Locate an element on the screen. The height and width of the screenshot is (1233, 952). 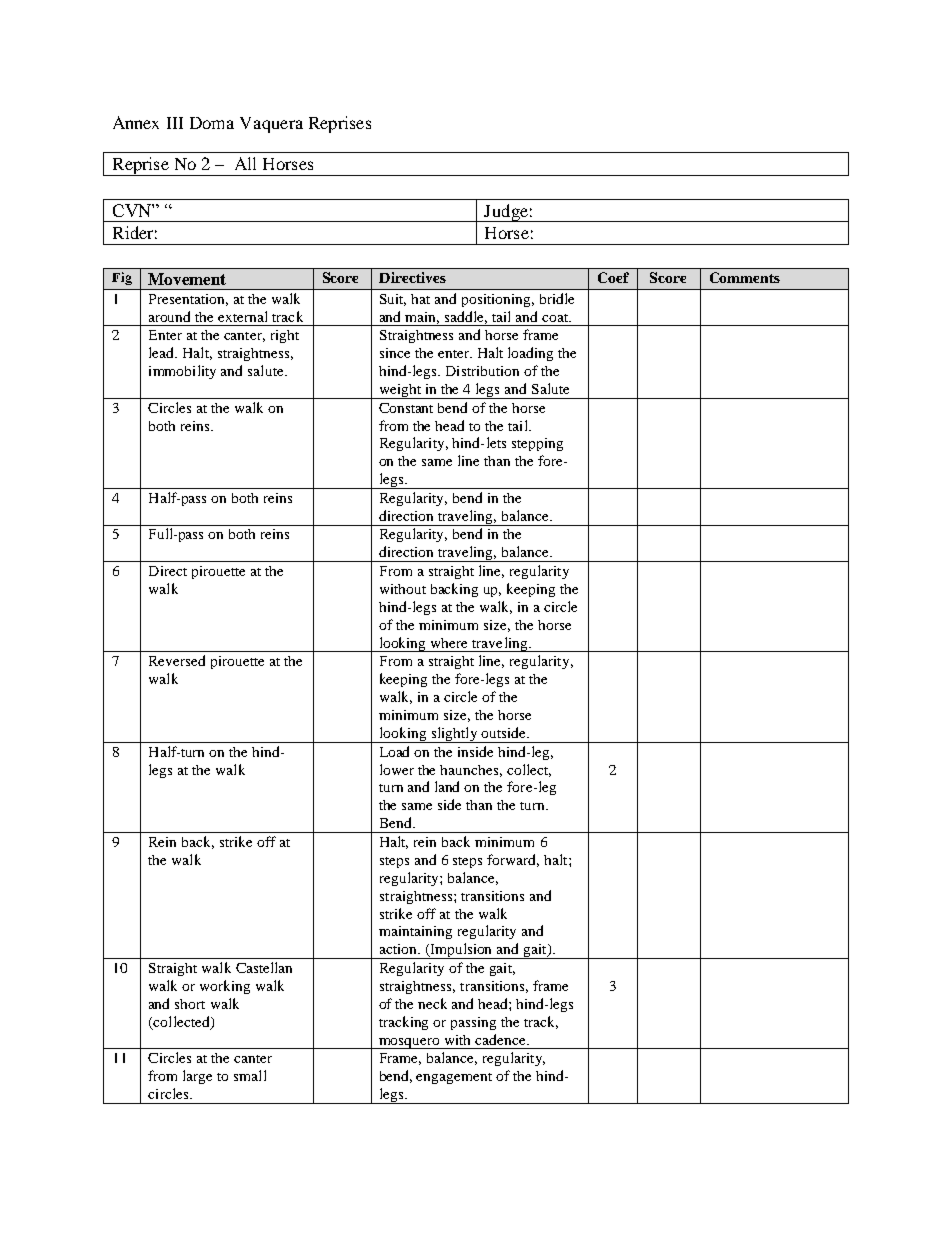
forward is located at coordinates (513, 860).
